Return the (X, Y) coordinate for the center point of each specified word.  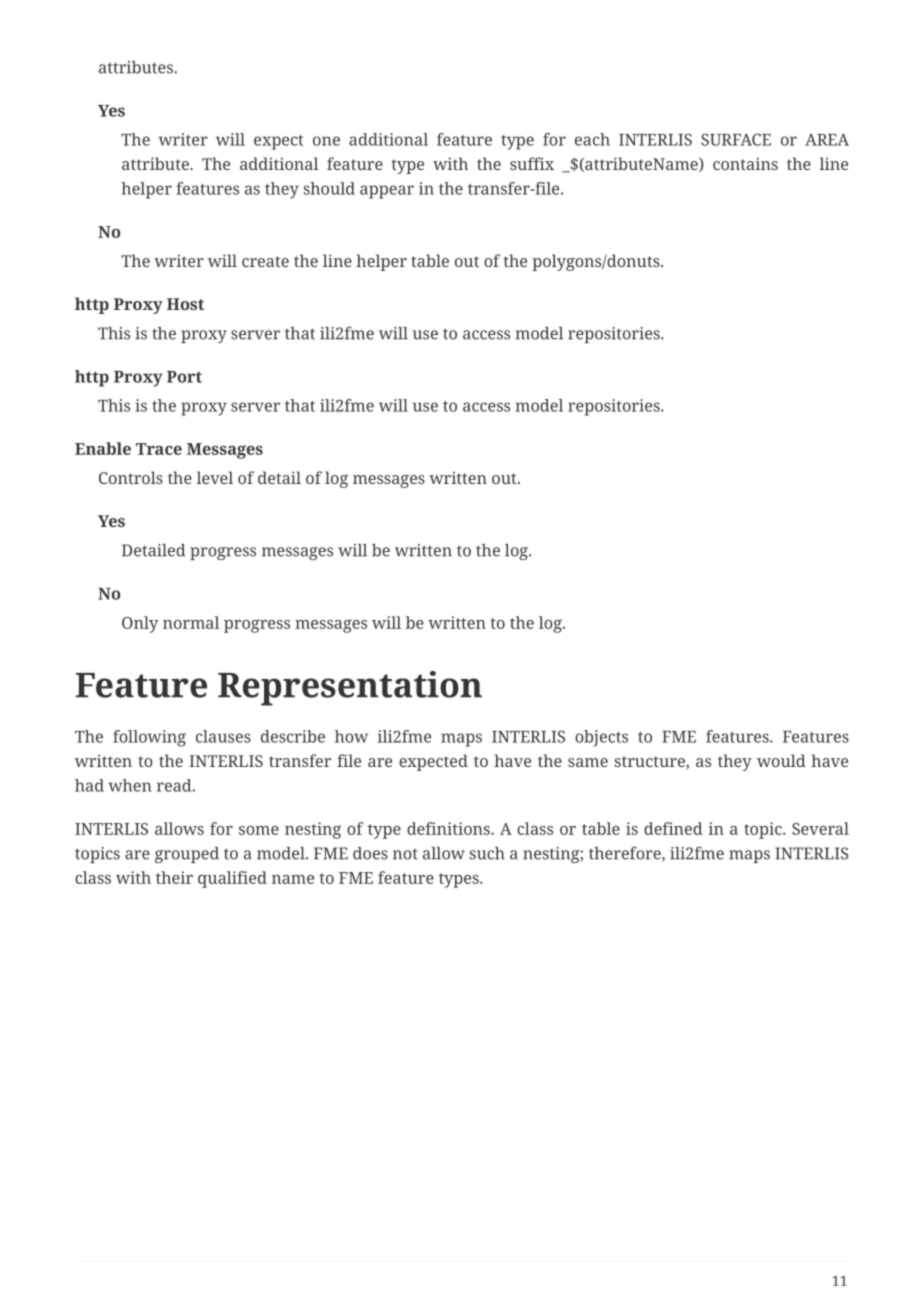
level (215, 477)
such (487, 853)
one (326, 141)
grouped (187, 855)
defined (673, 828)
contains (745, 163)
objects (601, 738)
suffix (532, 163)
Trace (159, 449)
